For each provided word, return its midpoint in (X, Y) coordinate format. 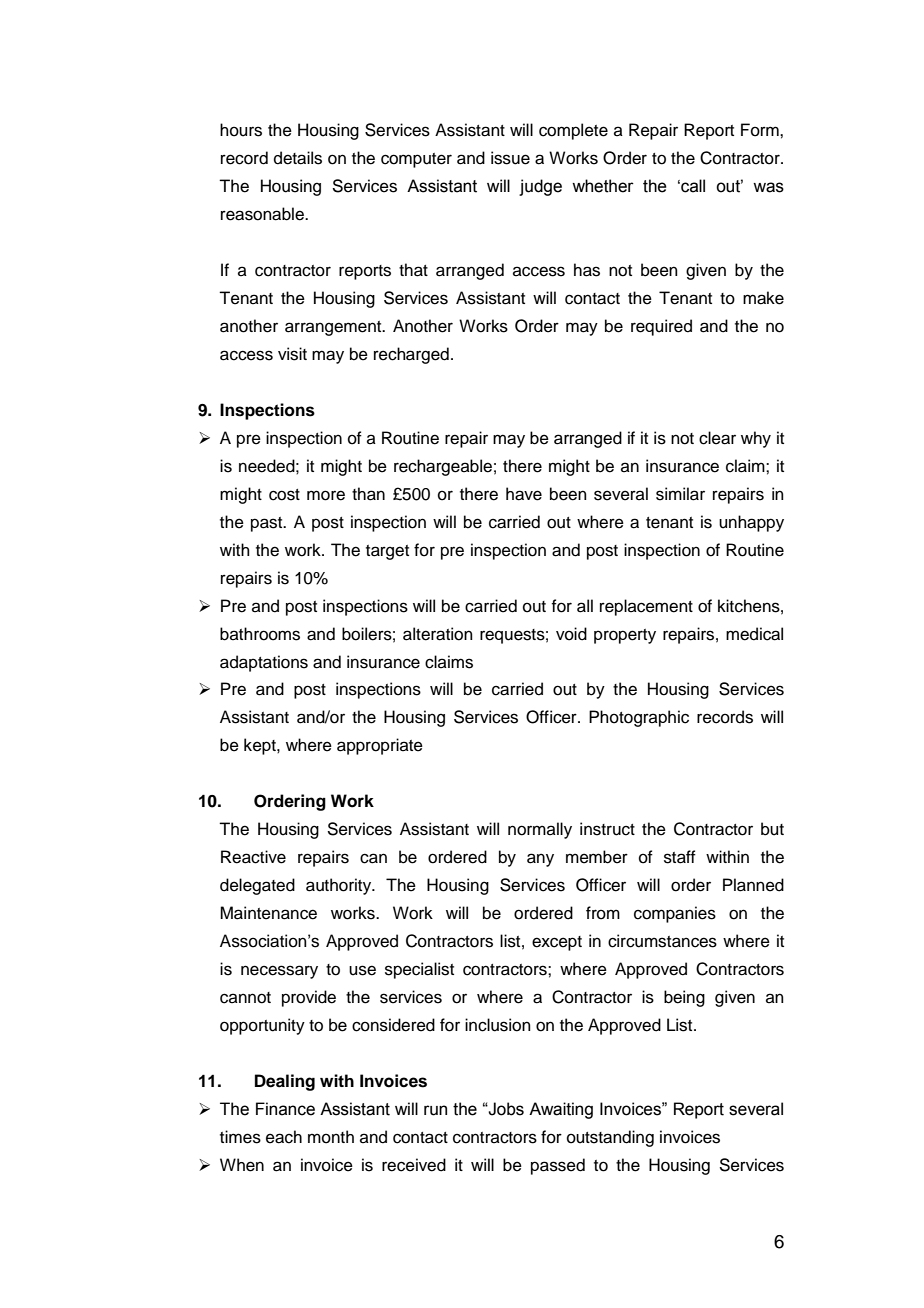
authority (340, 886)
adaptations (264, 663)
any (540, 860)
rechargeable (443, 467)
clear (717, 438)
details (298, 158)
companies (675, 914)
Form (761, 130)
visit (292, 354)
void (571, 634)
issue (510, 158)
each (284, 1137)
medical (754, 634)
